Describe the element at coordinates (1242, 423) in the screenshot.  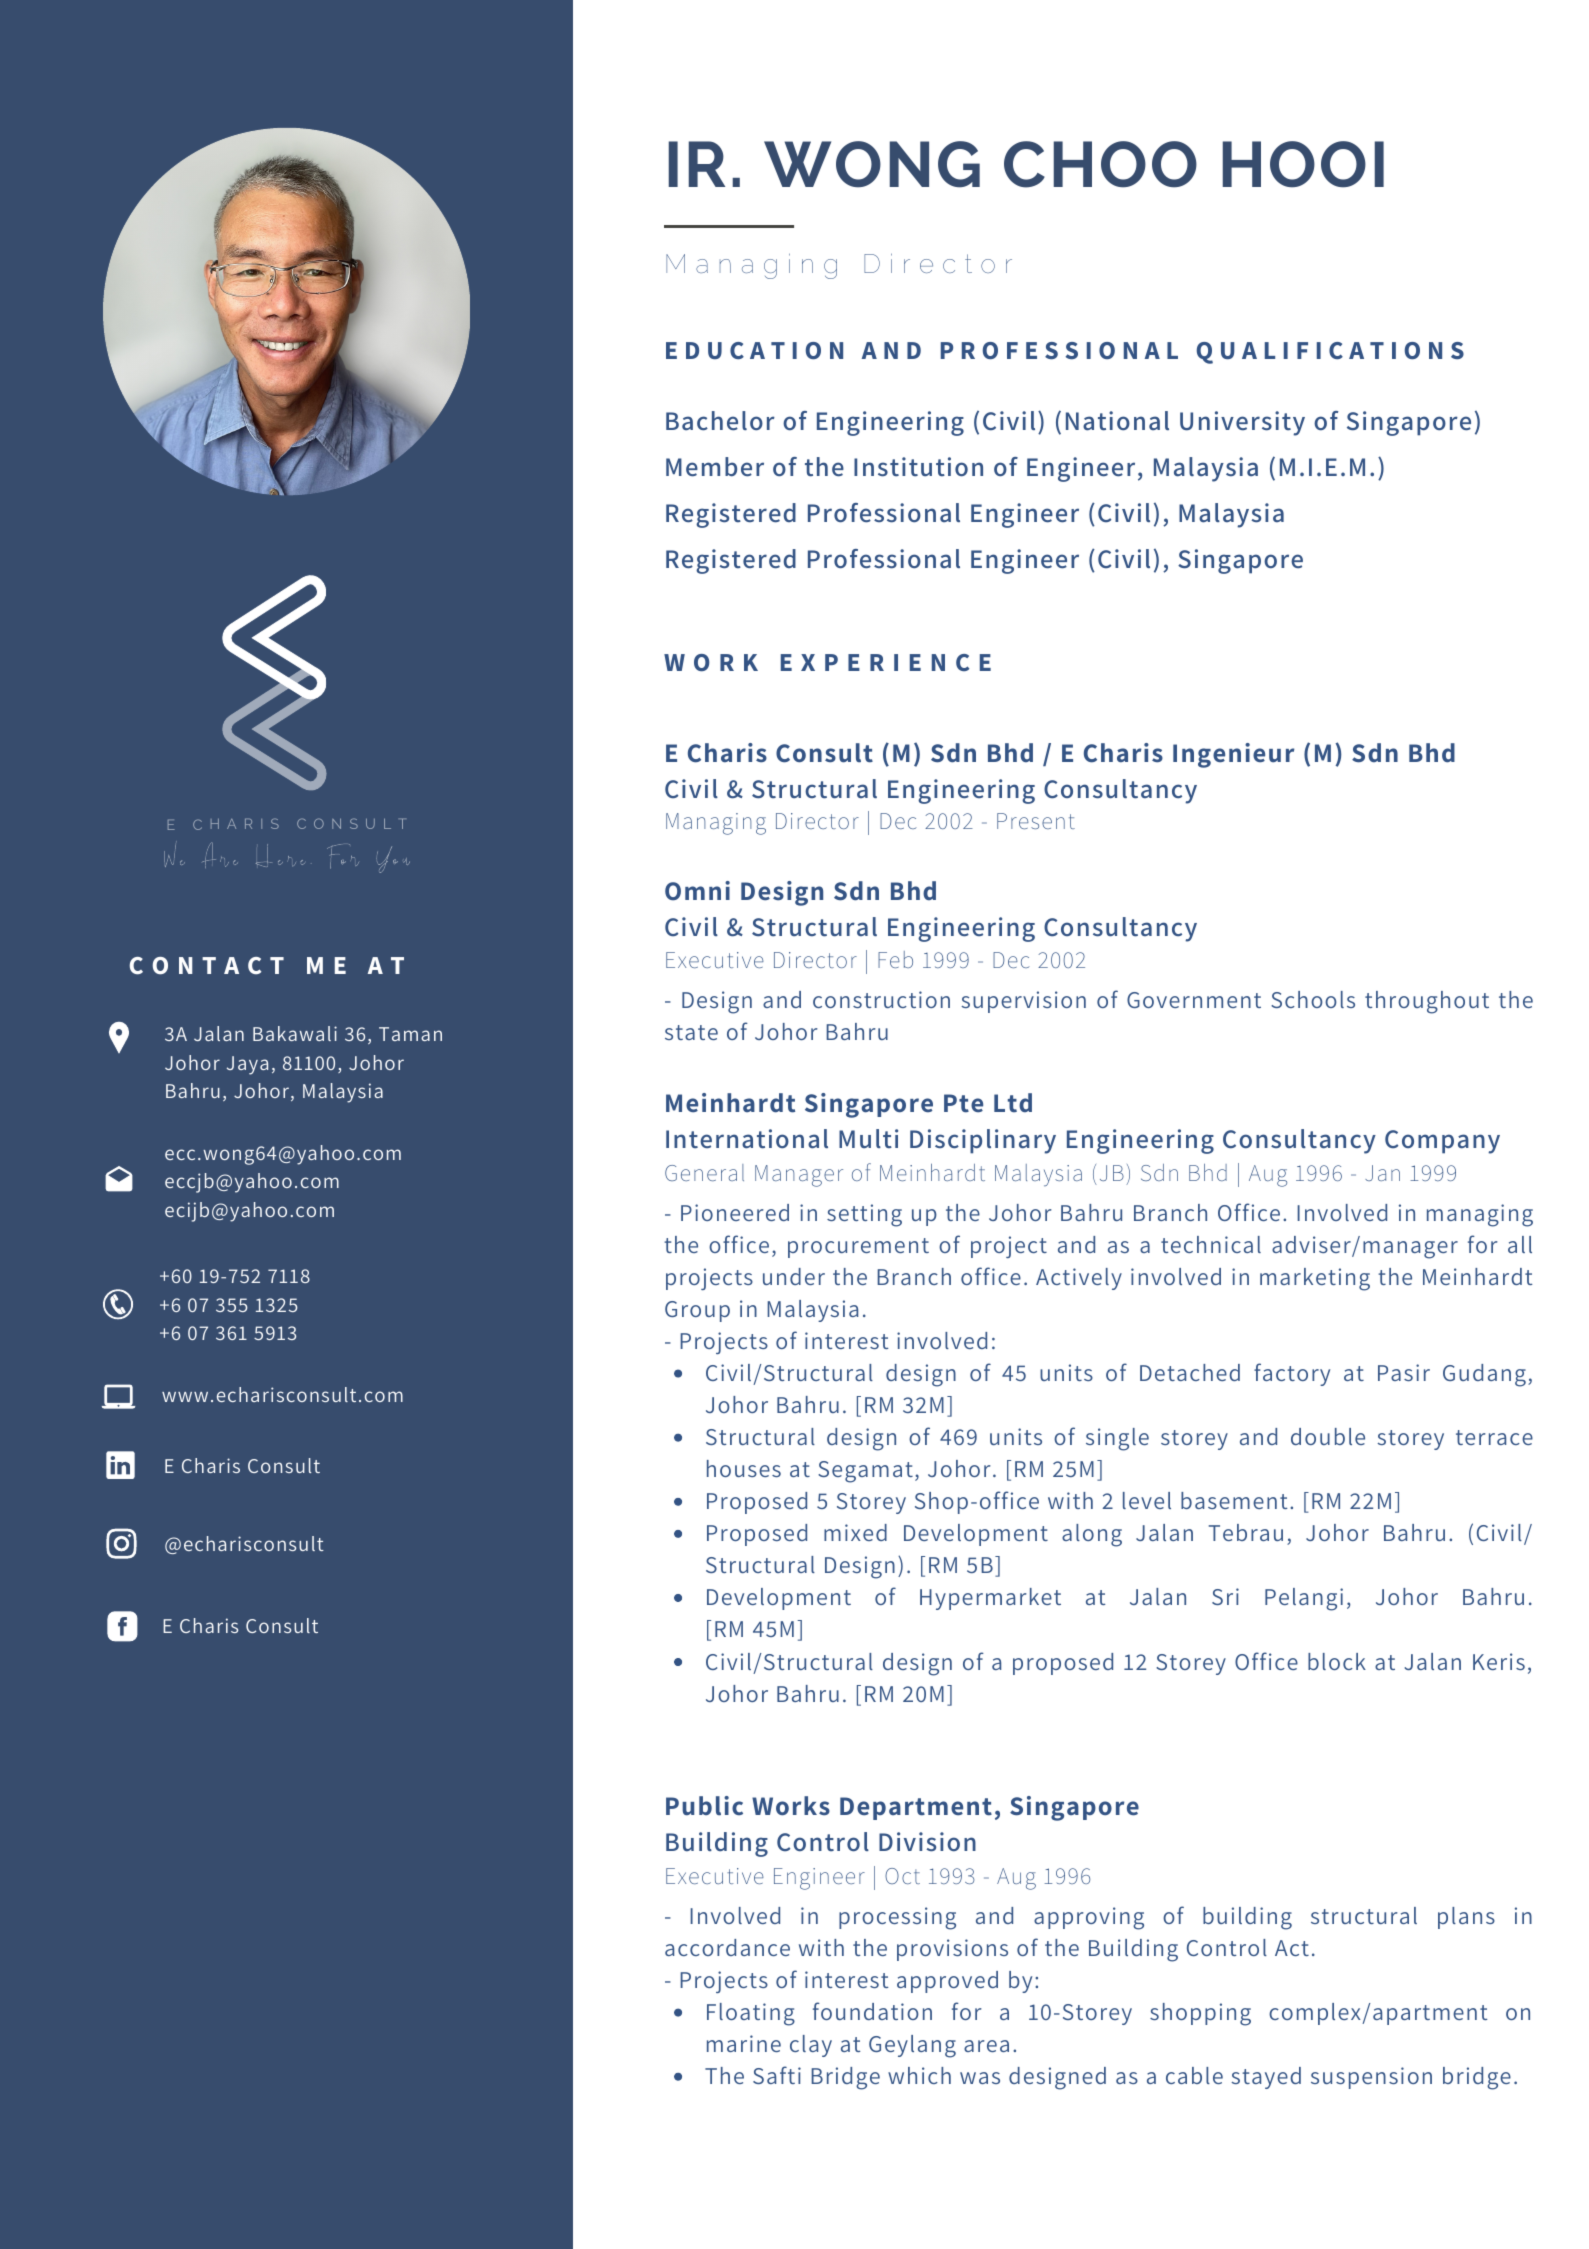
I see `University` at that location.
